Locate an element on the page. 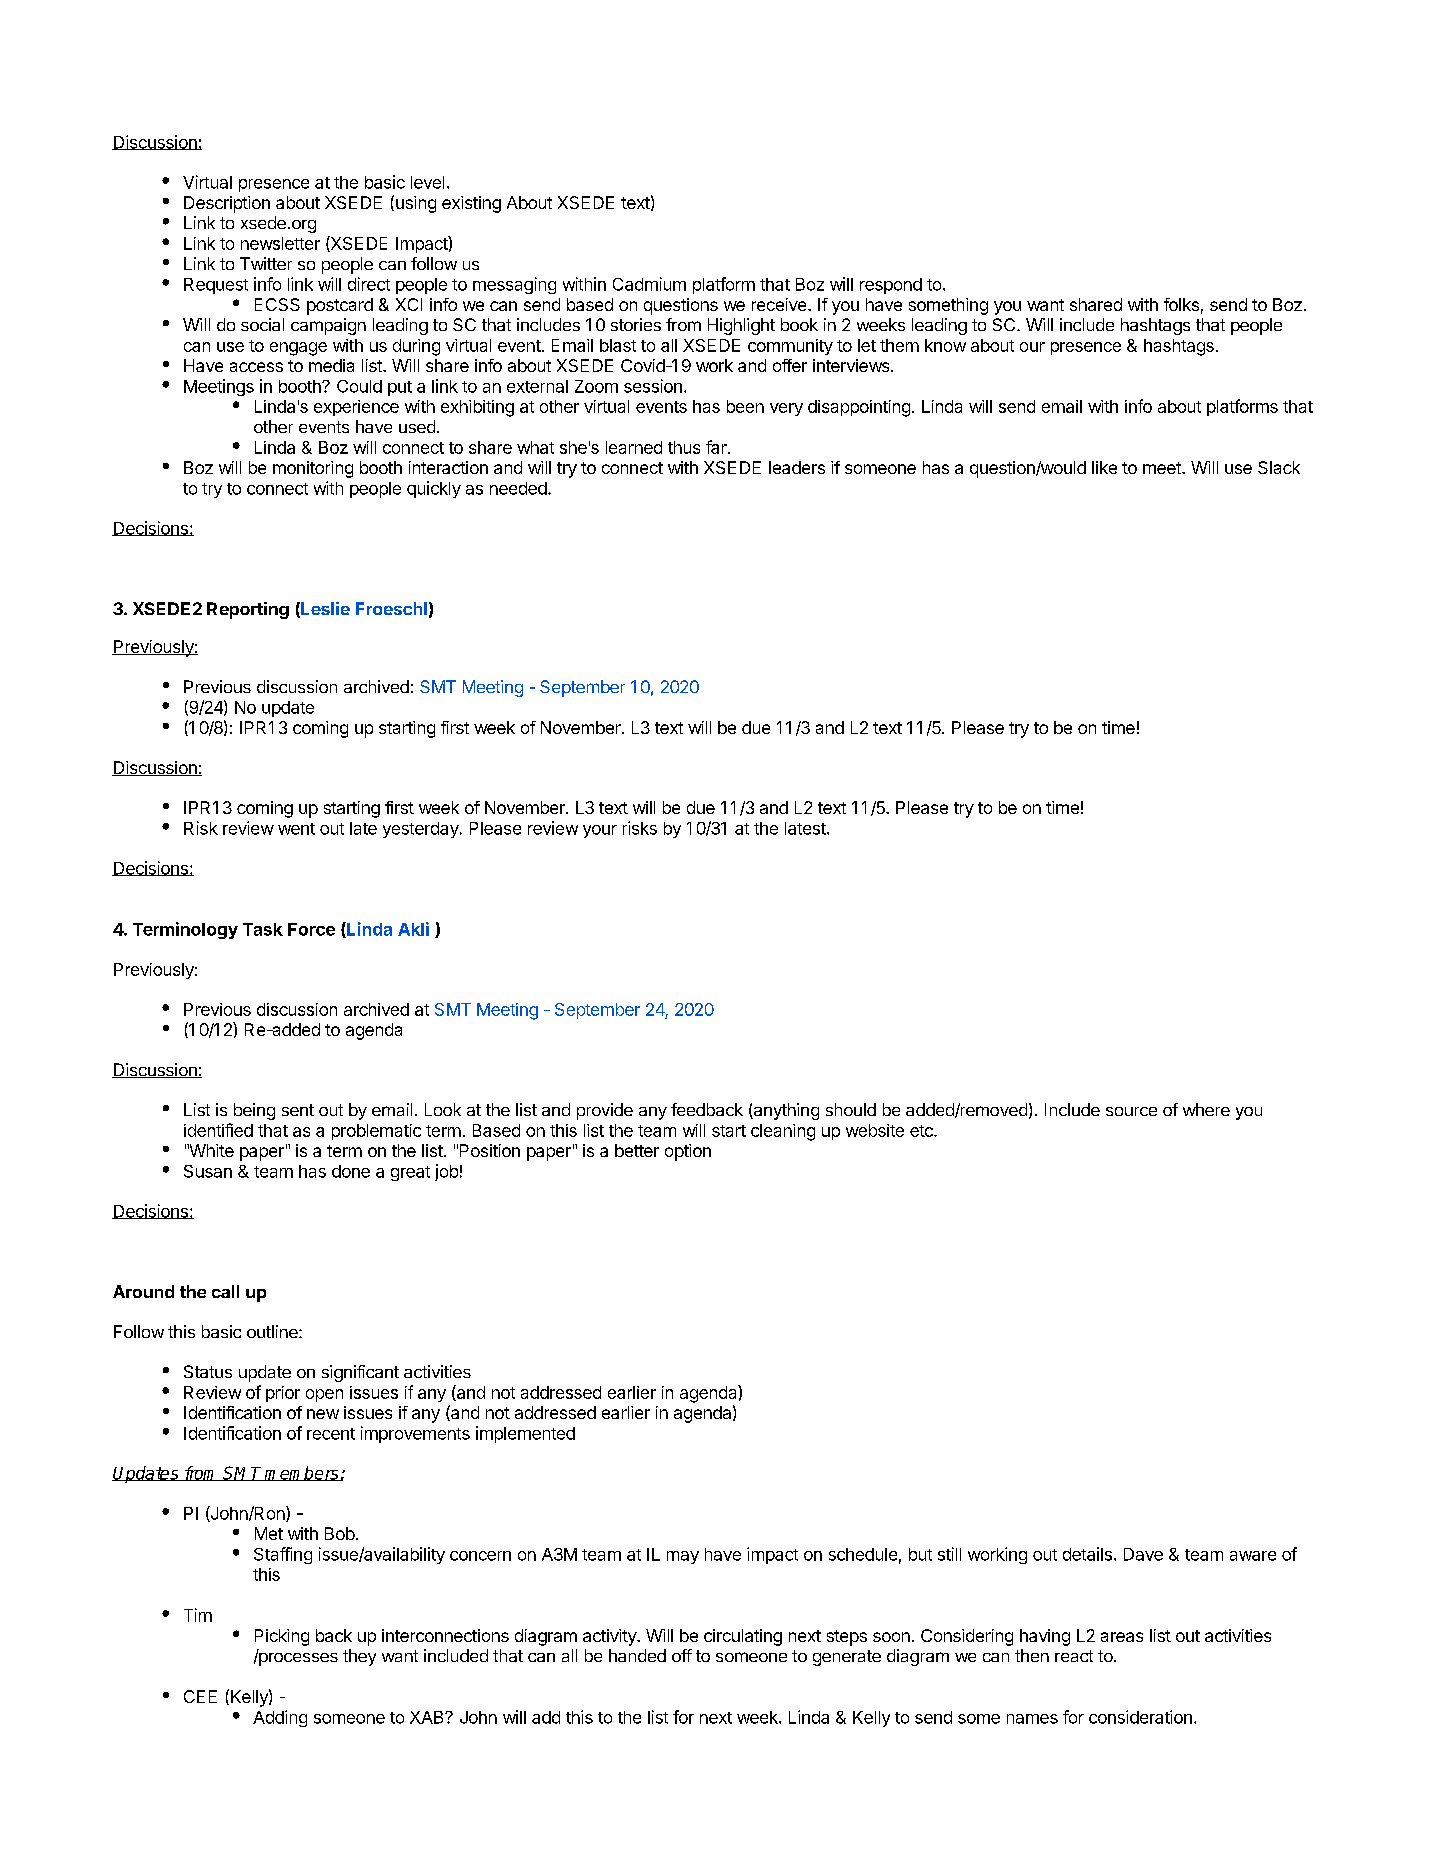  Reporting is located at coordinates (248, 610).
